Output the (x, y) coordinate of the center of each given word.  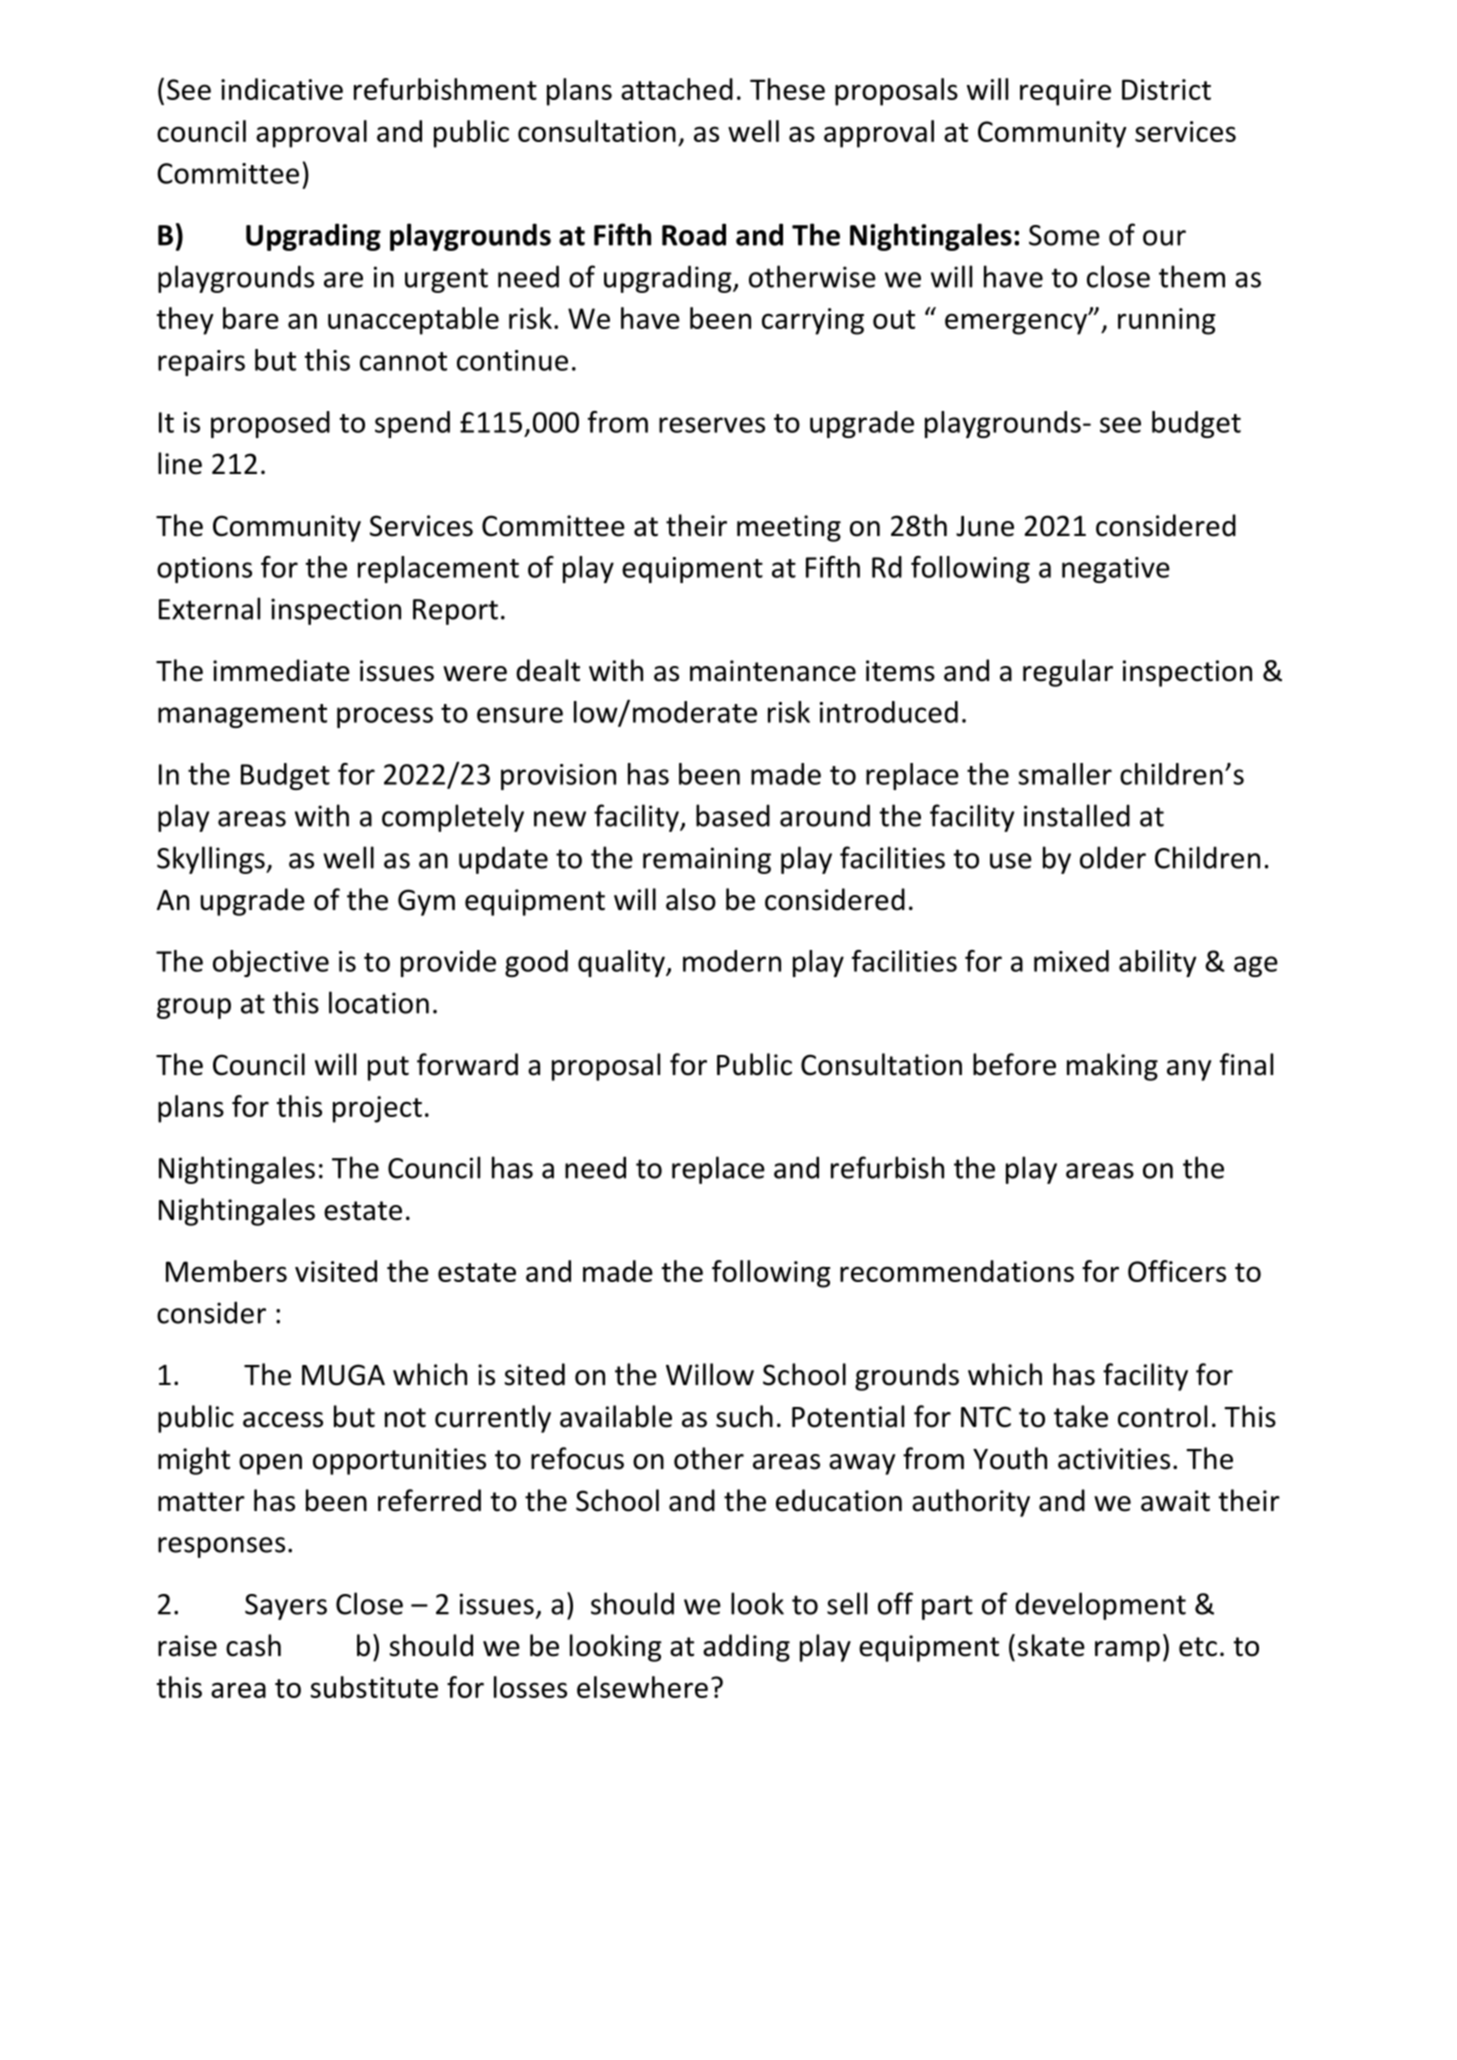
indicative (282, 89)
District (1166, 89)
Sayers (286, 1607)
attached (677, 89)
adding (746, 1648)
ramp (1127, 1651)
